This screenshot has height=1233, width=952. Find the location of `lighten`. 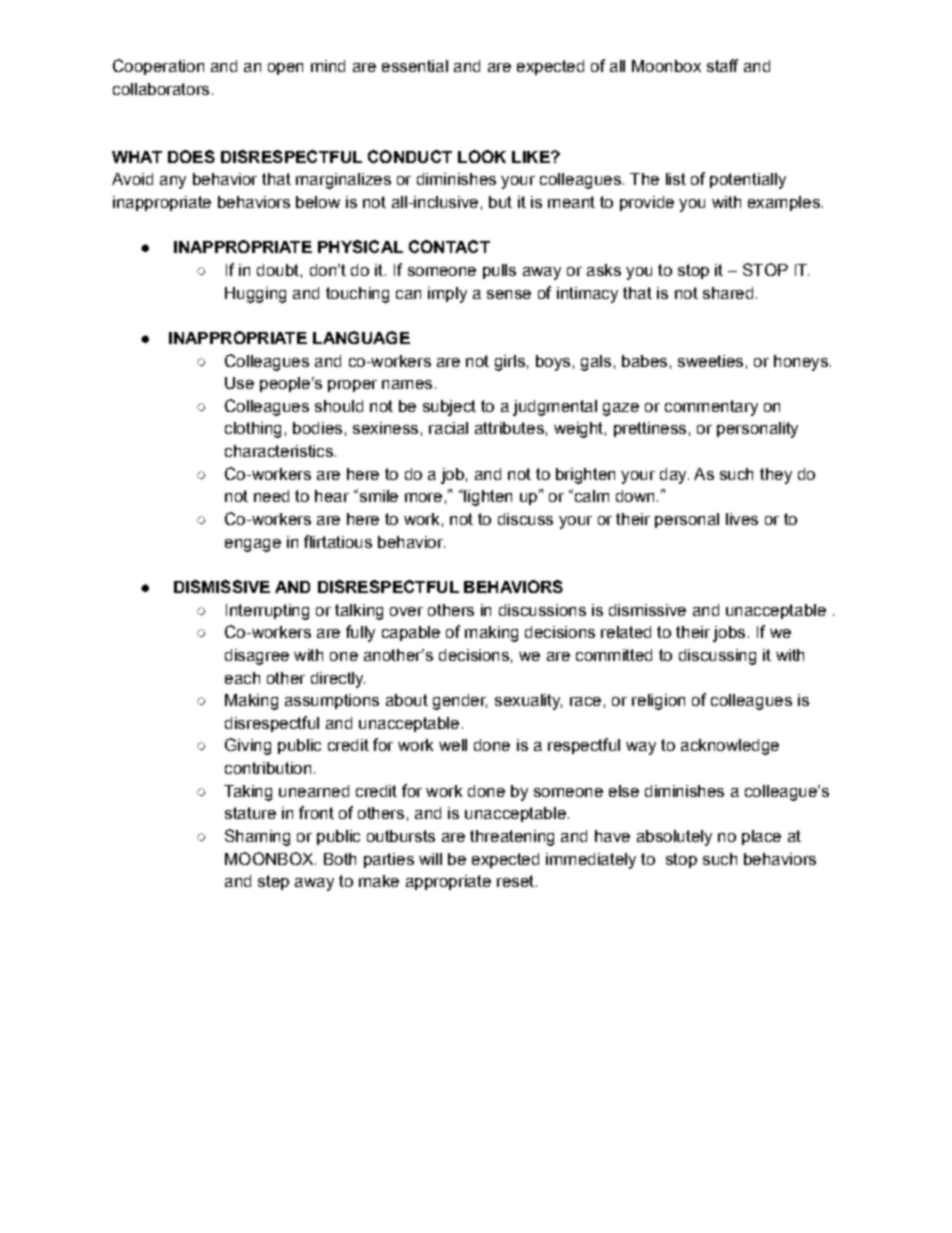

lighten is located at coordinates (487, 497).
